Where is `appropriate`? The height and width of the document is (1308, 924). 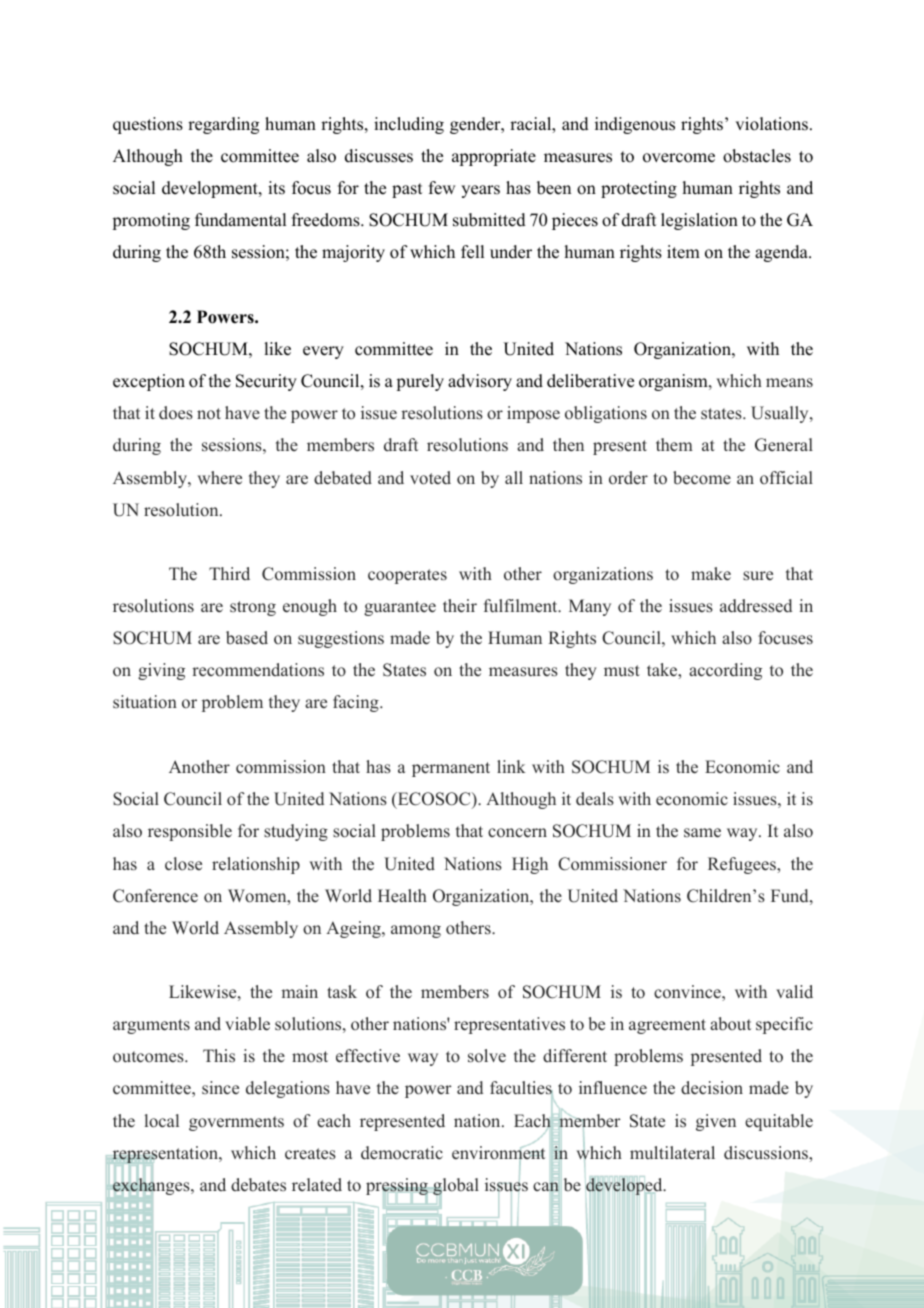
appropriate is located at coordinates (494, 157).
